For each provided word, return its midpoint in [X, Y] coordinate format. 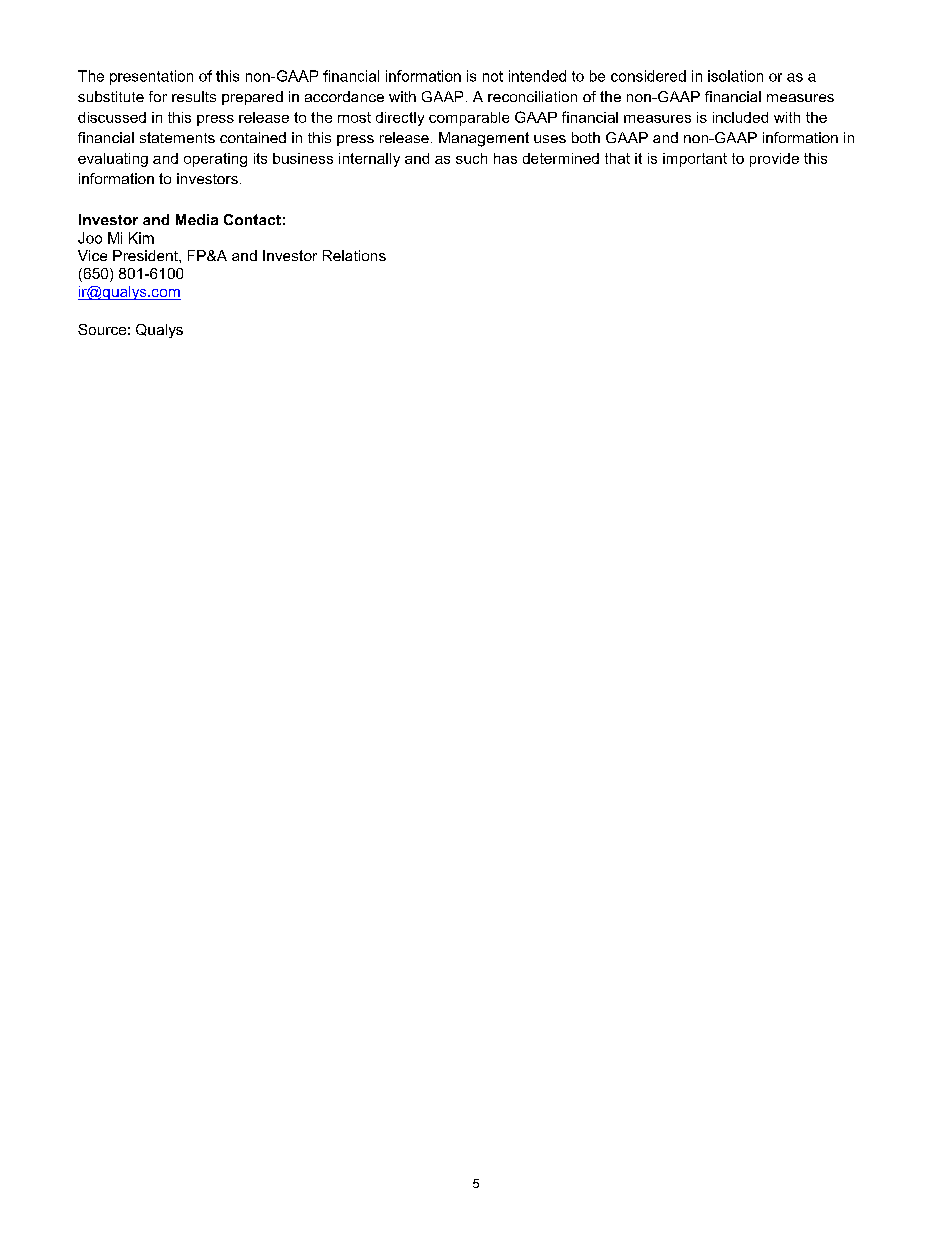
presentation [151, 77]
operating [215, 160]
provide [774, 160]
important [695, 160]
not [493, 76]
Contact [252, 219]
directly [400, 119]
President [146, 255]
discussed [112, 117]
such [471, 158]
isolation [735, 76]
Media [197, 219]
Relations [354, 255]
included [740, 117]
